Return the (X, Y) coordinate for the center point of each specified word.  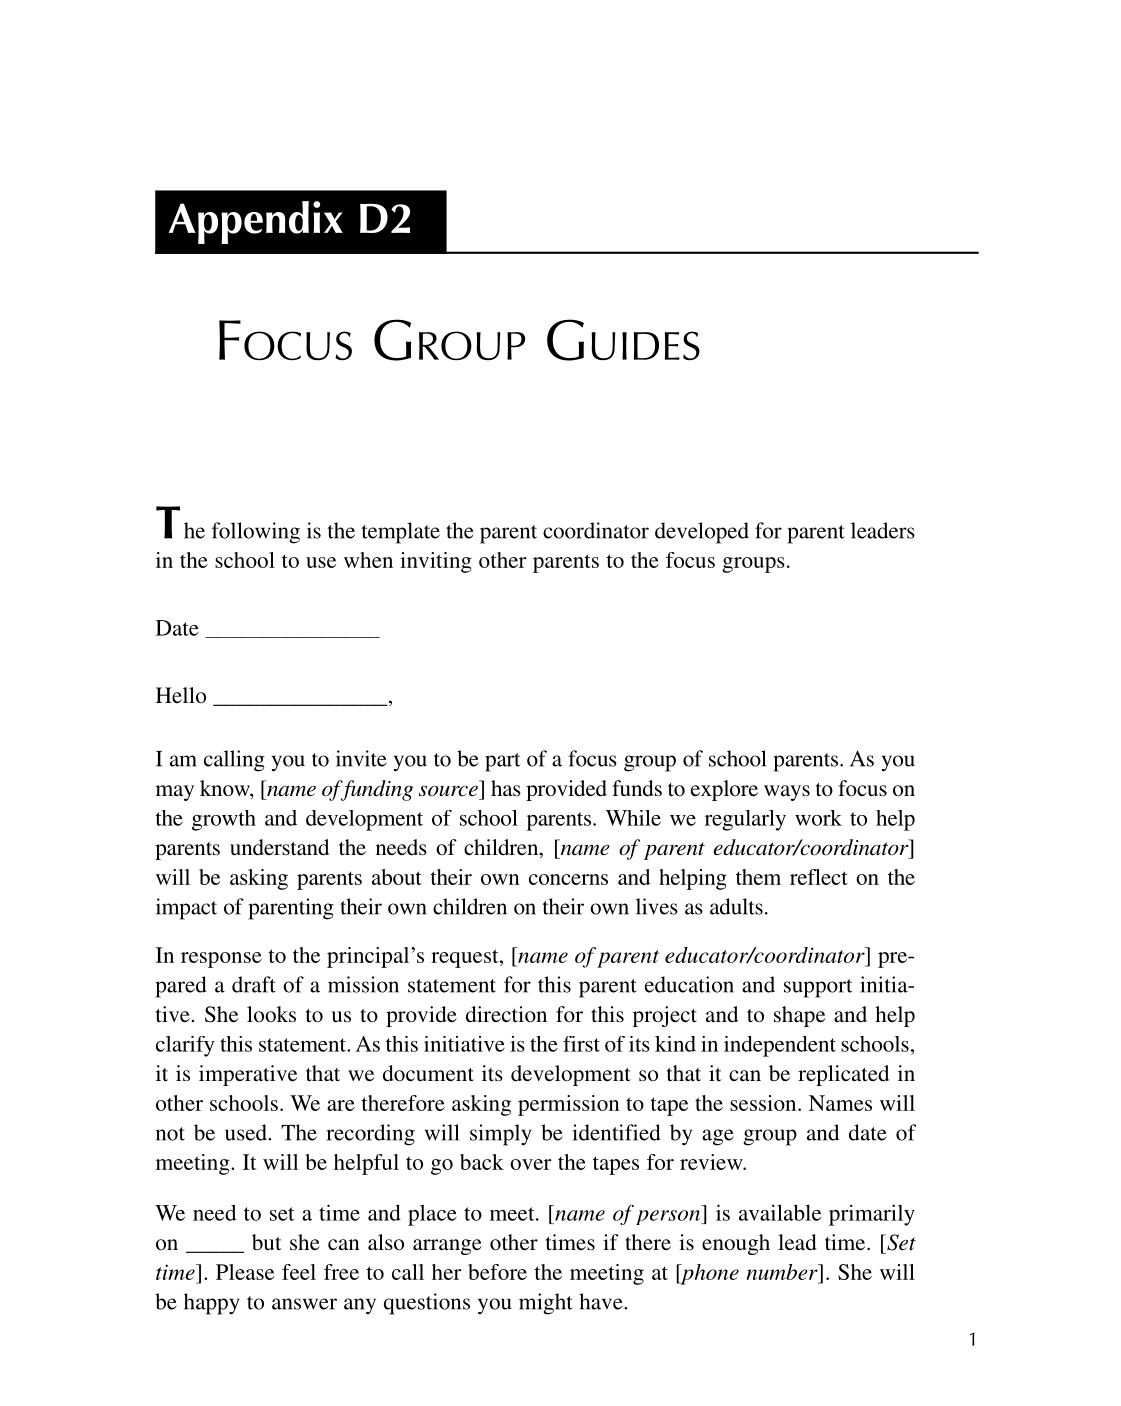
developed (702, 533)
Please (245, 1272)
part (502, 762)
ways (787, 793)
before (497, 1272)
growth (224, 820)
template (401, 533)
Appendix (256, 222)
